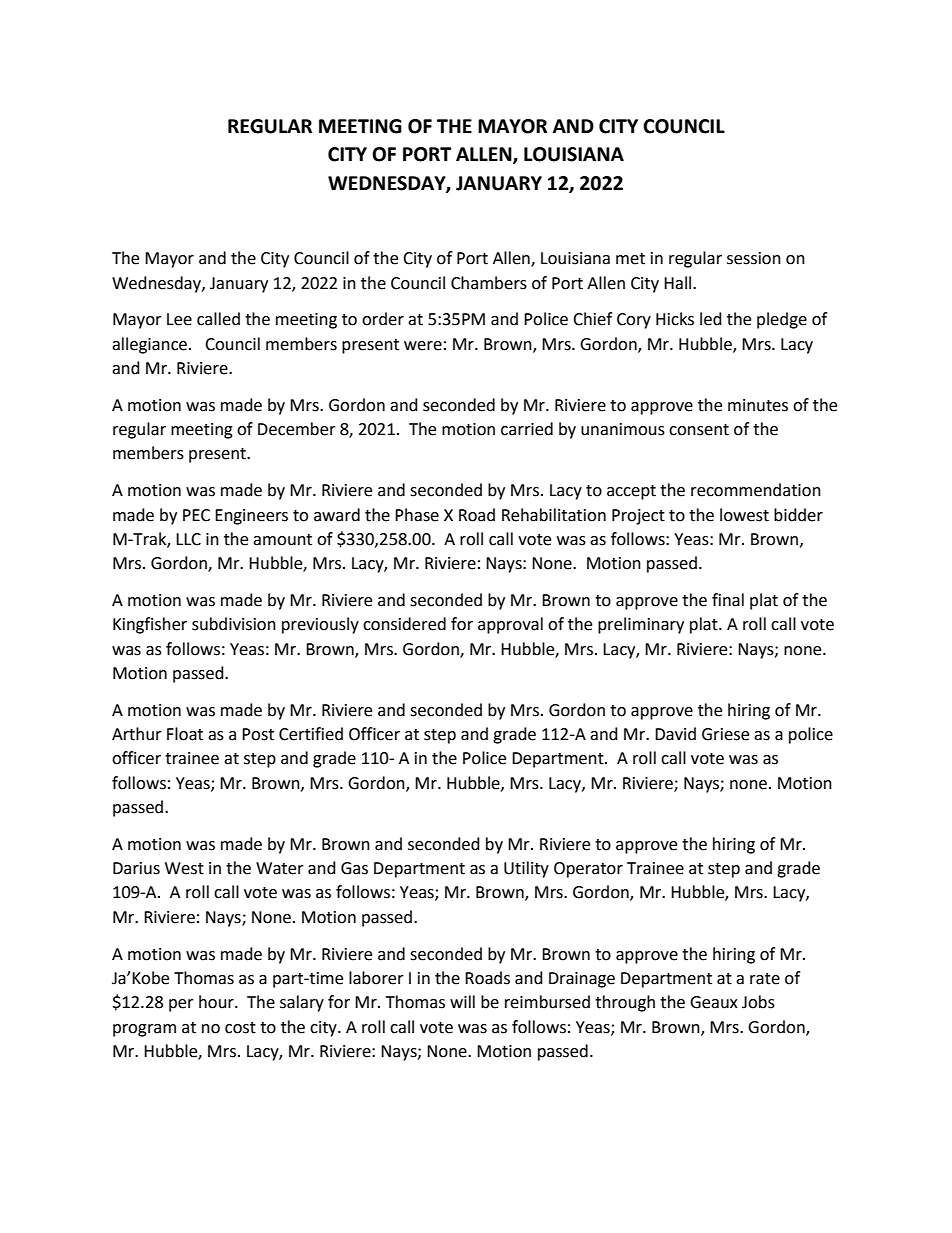  I want to click on PEC, so click(196, 515).
